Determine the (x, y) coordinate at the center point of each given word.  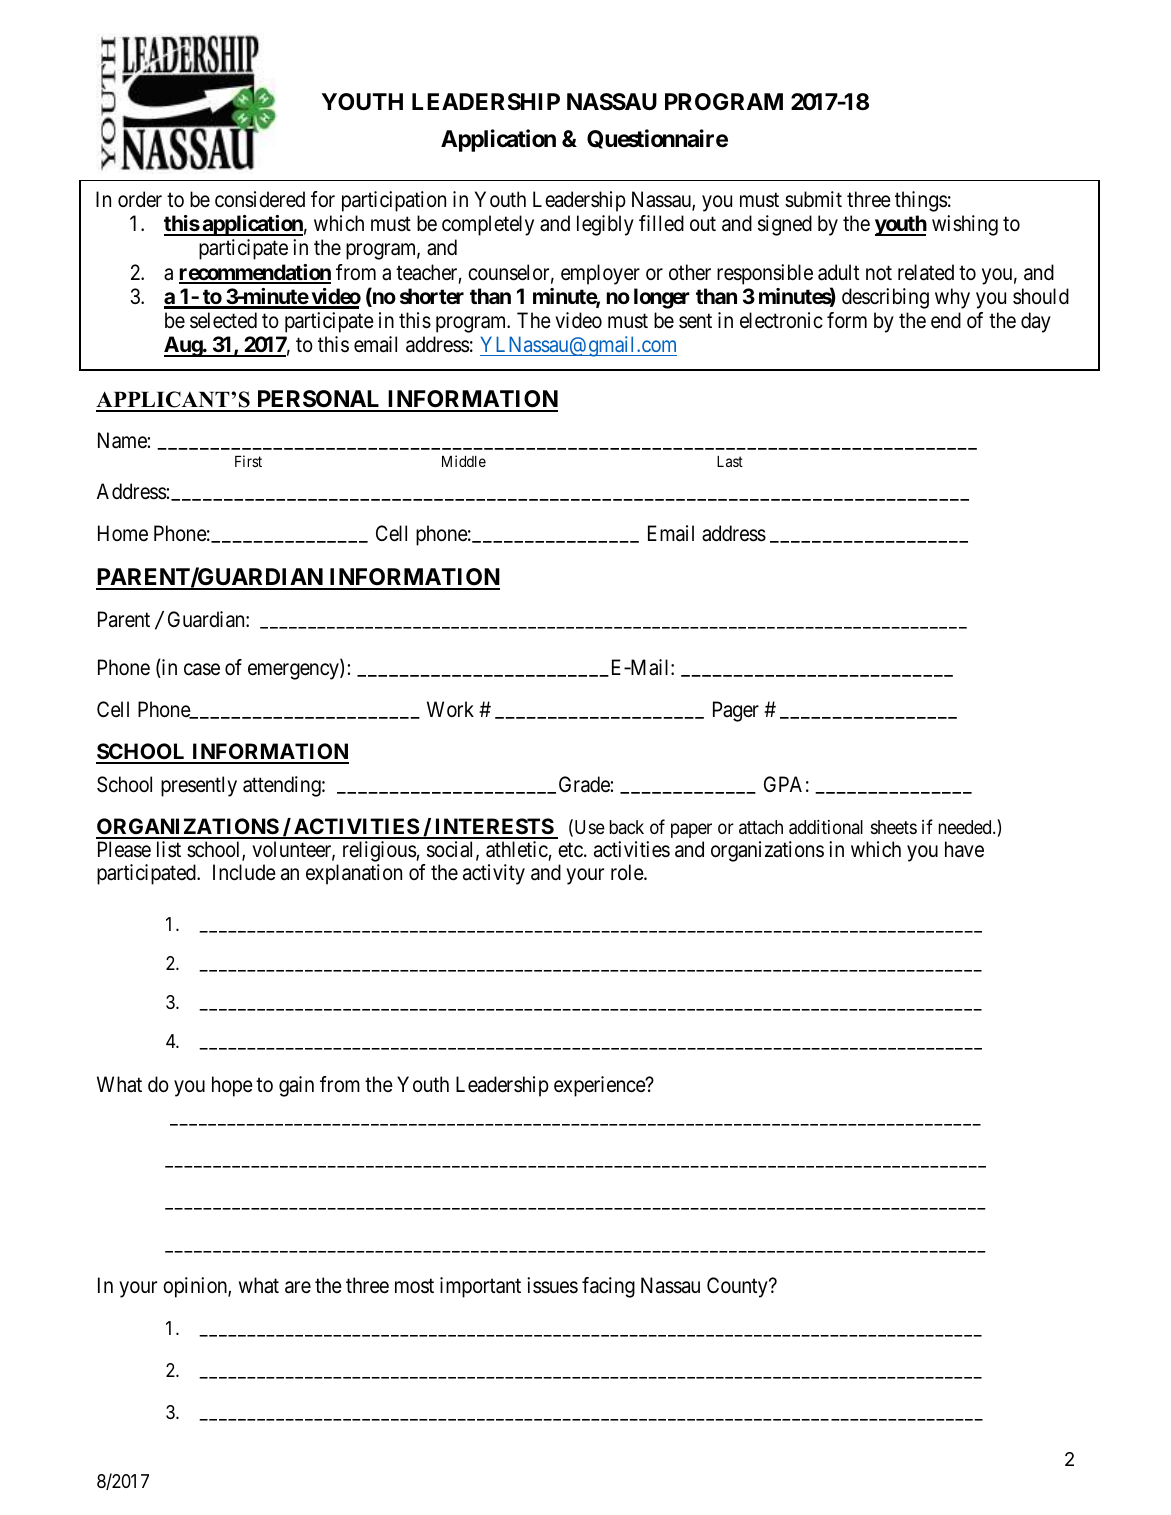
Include (244, 872)
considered (260, 199)
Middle (464, 461)
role (628, 872)
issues (552, 1285)
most (414, 1286)
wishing (965, 225)
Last (730, 461)
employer (600, 274)
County (738, 1287)
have (964, 849)
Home (123, 533)
